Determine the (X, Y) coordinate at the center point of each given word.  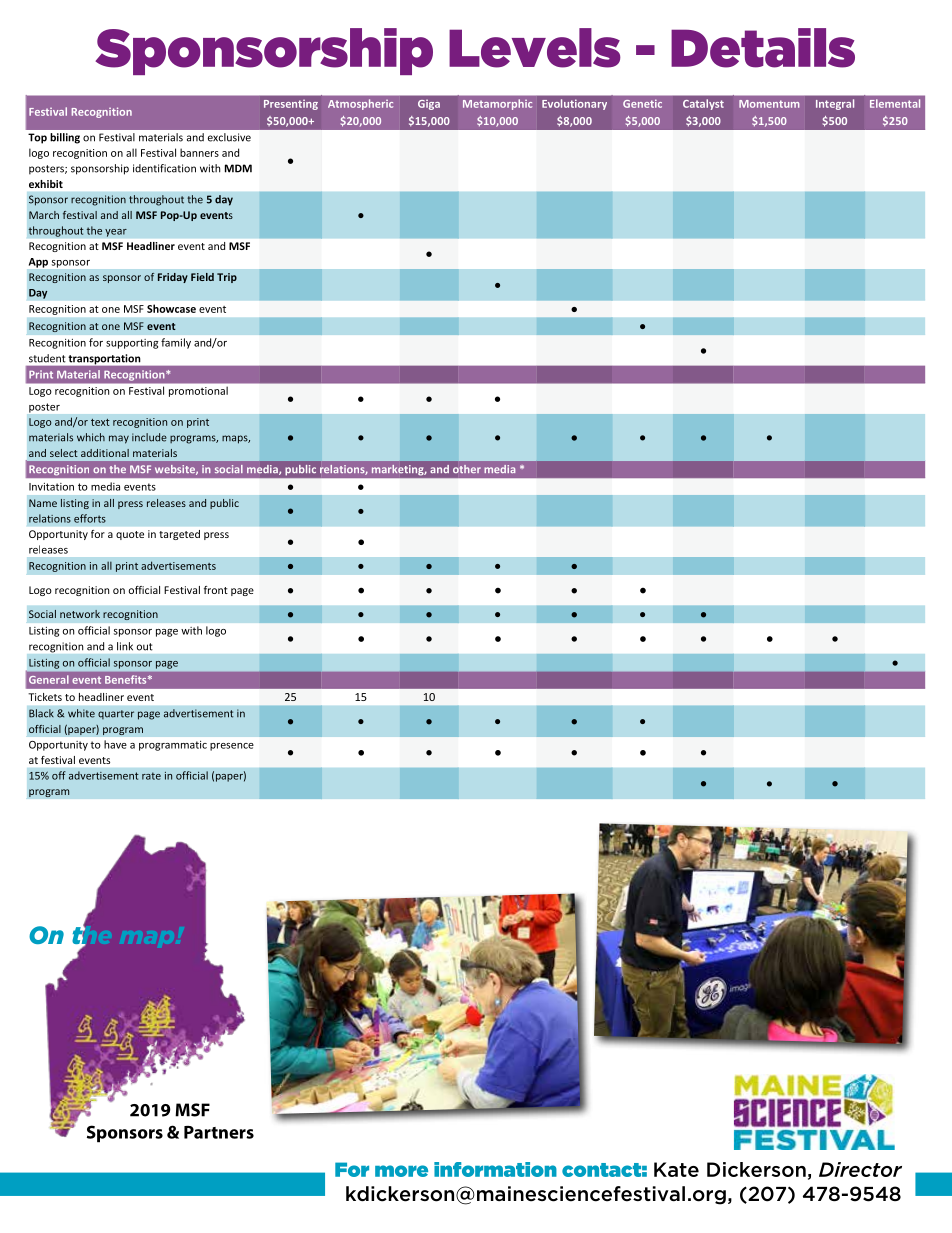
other (467, 469)
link (125, 646)
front (216, 590)
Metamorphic (497, 104)
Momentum (769, 104)
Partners (219, 1132)
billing (65, 138)
